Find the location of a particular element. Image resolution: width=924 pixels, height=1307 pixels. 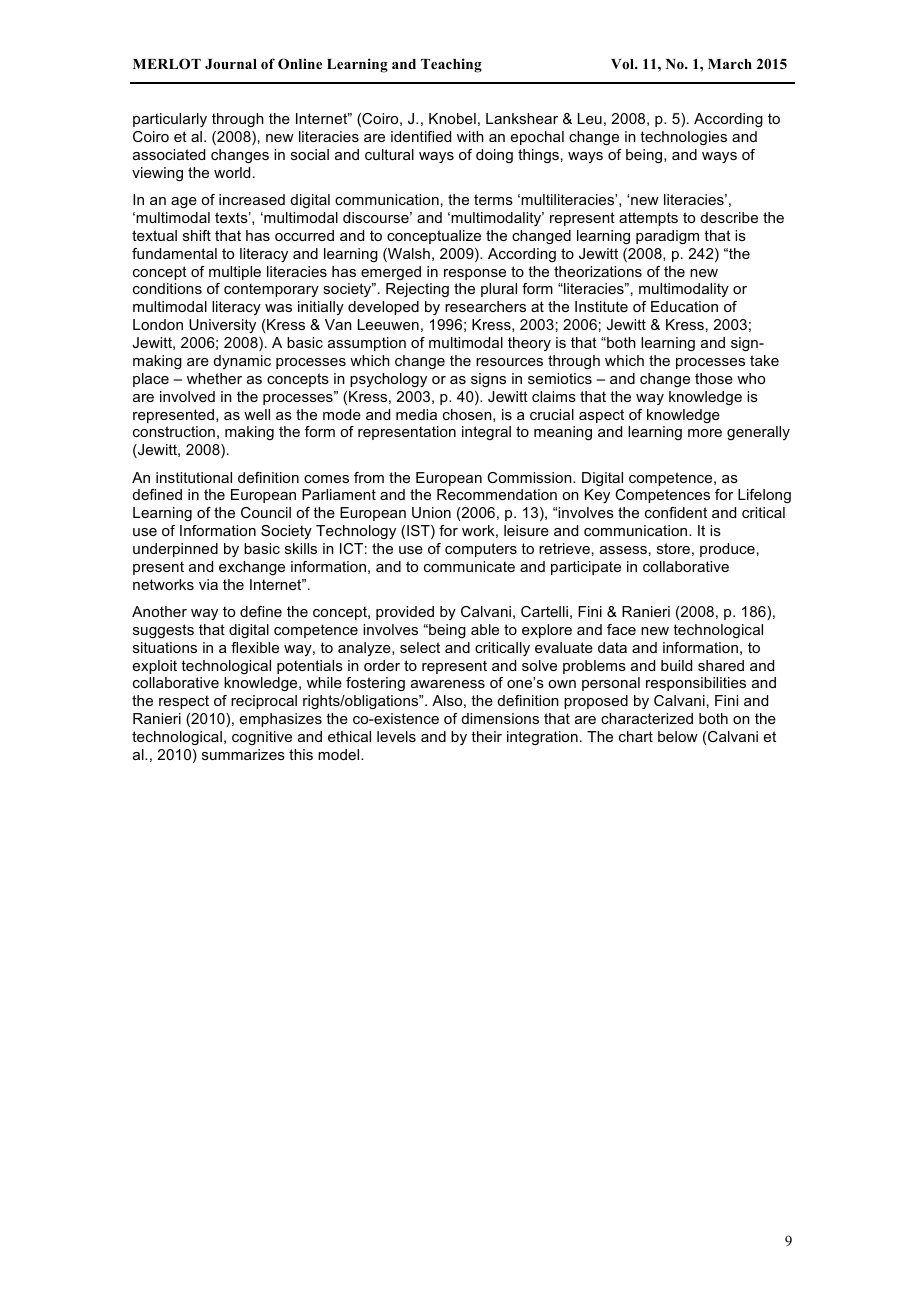

Journal is located at coordinates (231, 64).
